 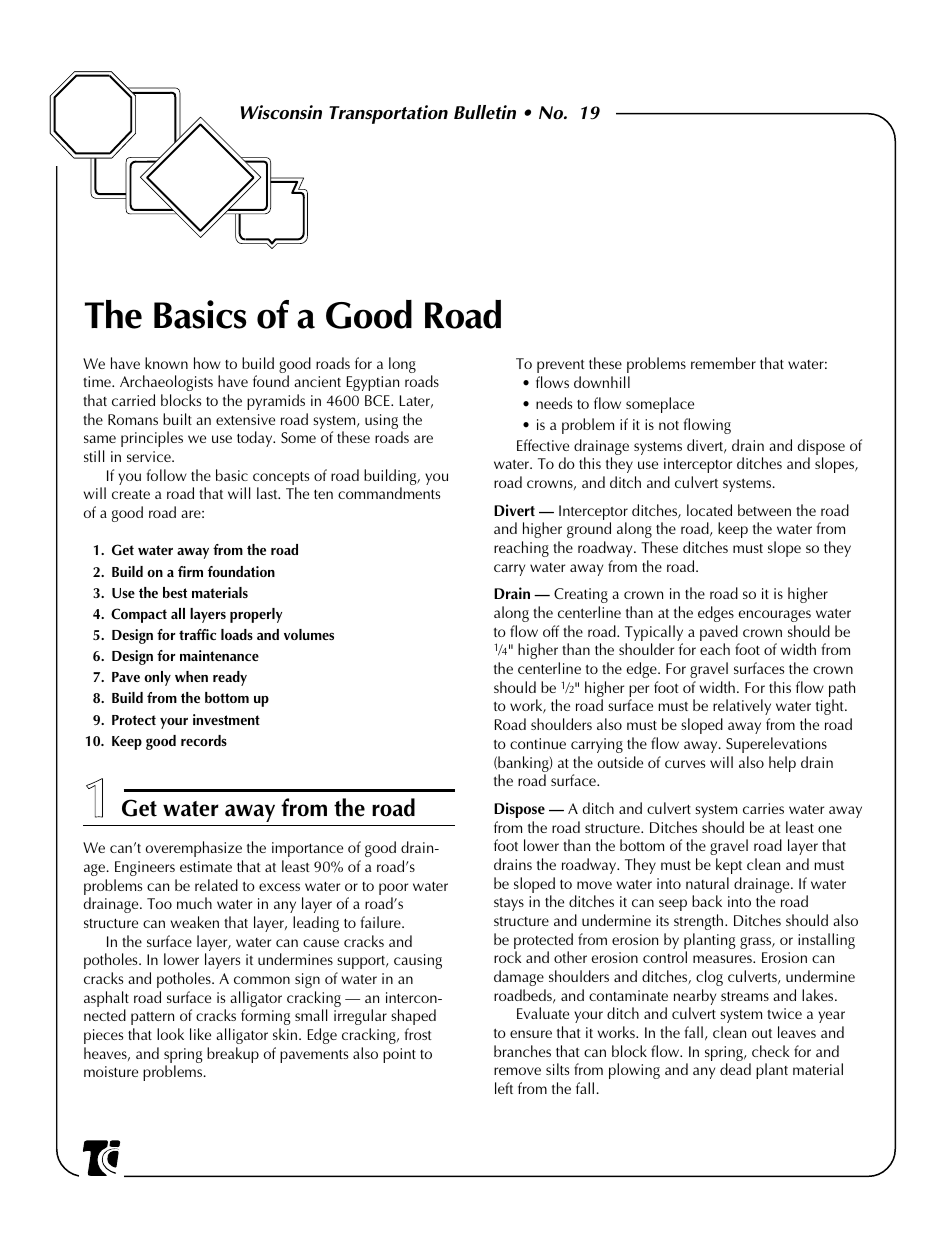 What do you see at coordinates (551, 631) in the image?
I see `off` at bounding box center [551, 631].
